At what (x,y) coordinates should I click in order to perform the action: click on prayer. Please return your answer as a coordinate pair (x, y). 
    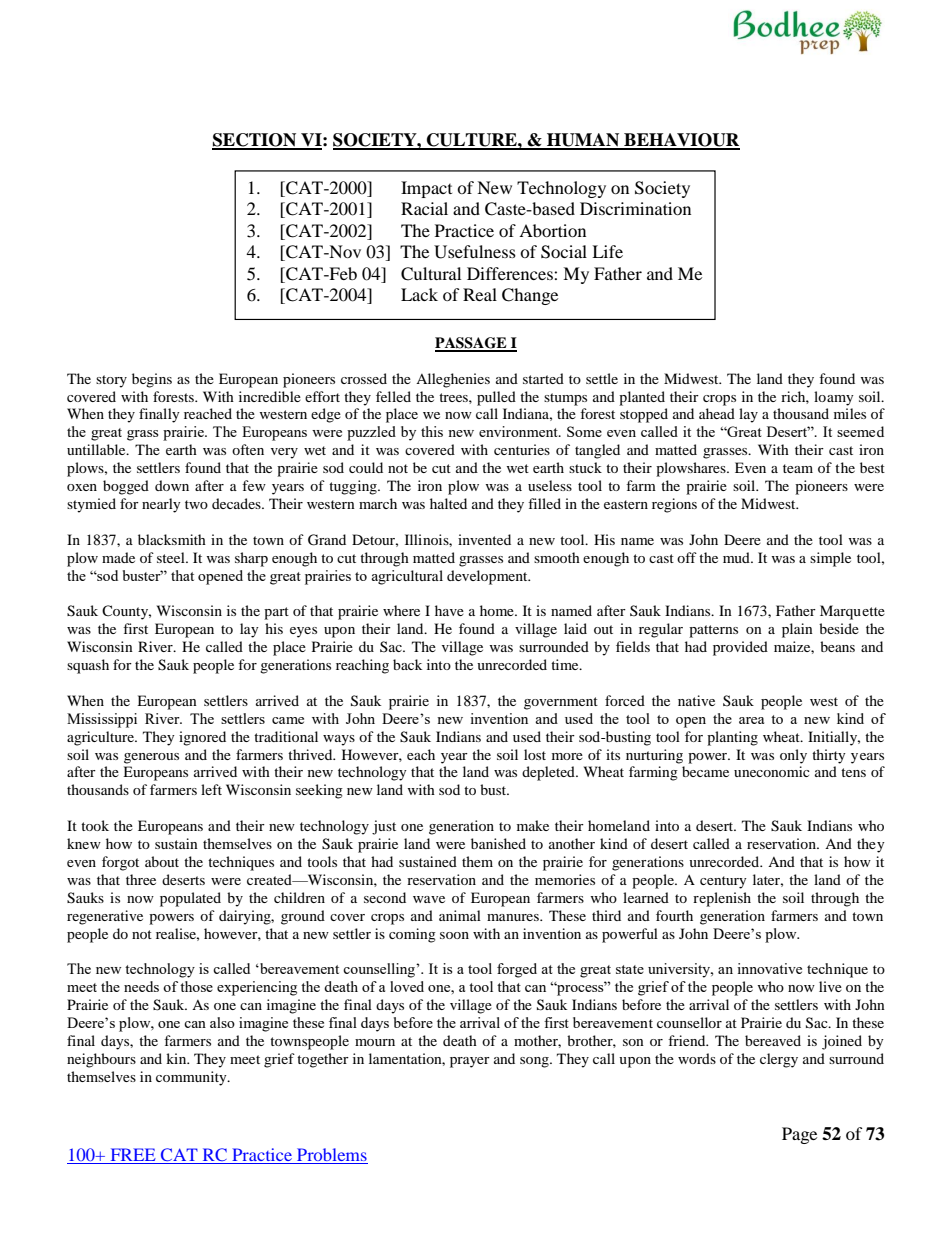
    Looking at the image, I should click on (470, 1062).
